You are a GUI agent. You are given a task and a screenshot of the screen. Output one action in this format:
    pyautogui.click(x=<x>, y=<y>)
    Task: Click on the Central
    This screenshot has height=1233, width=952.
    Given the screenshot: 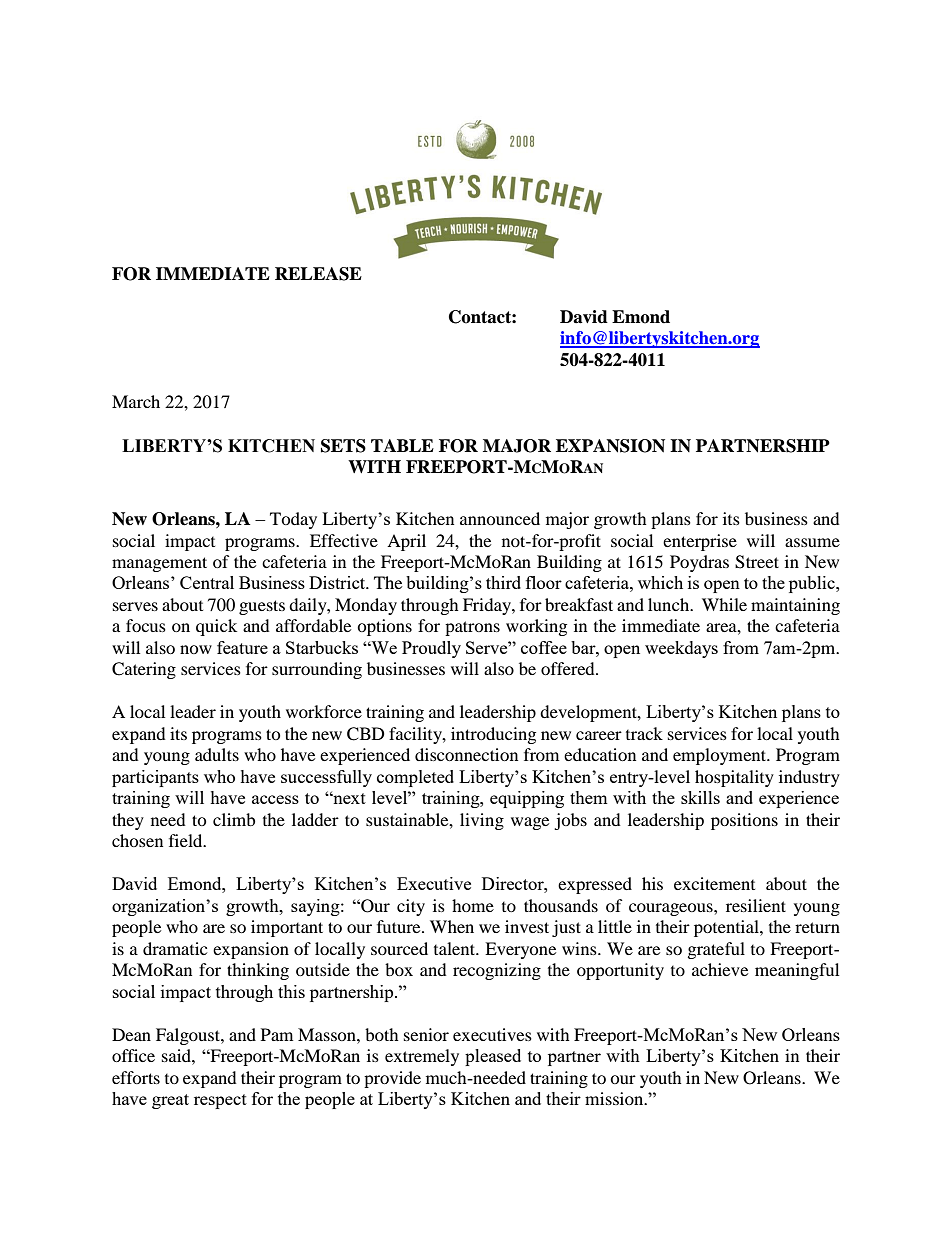 What is the action you would take?
    pyautogui.click(x=207, y=582)
